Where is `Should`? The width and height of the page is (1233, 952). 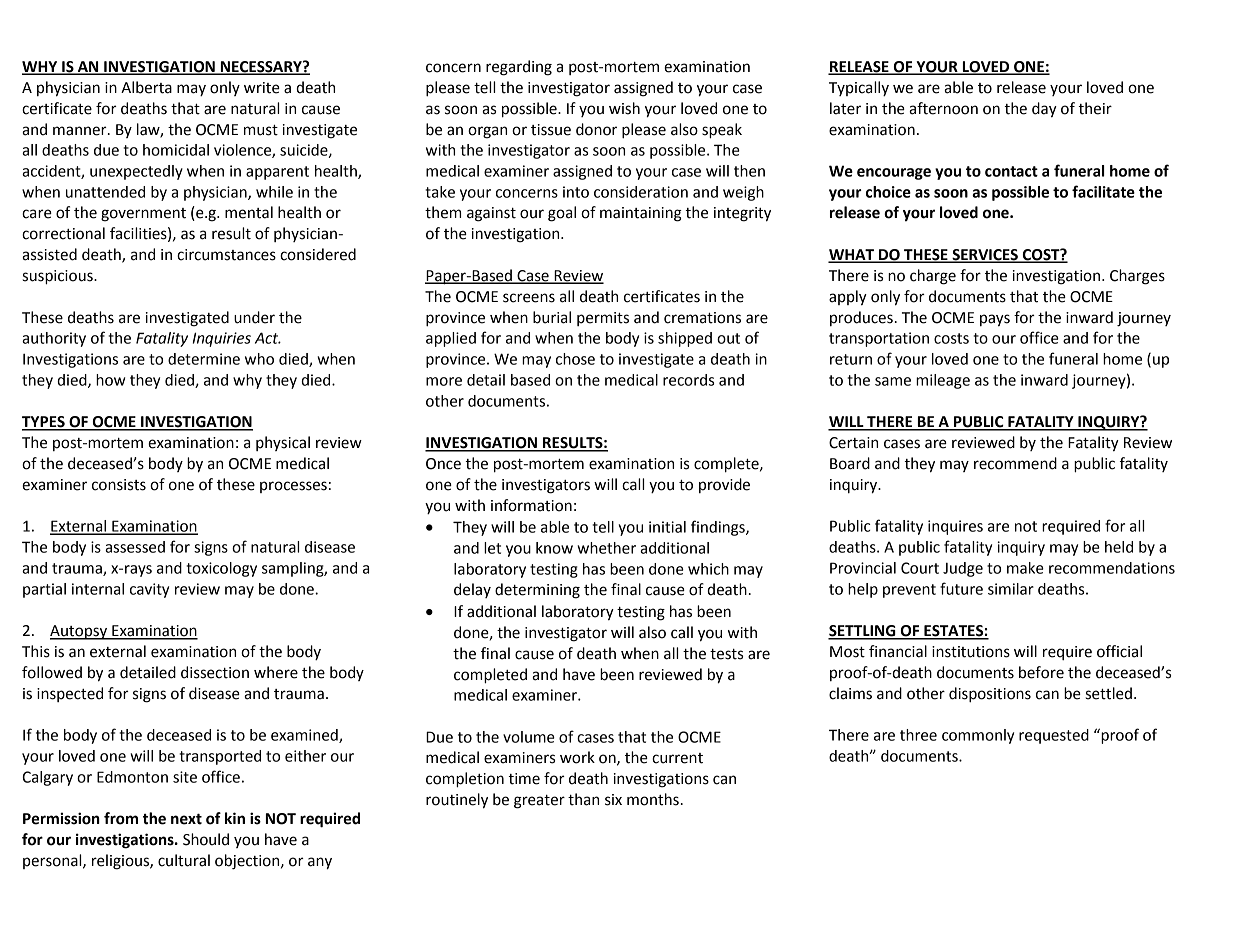 Should is located at coordinates (206, 839).
